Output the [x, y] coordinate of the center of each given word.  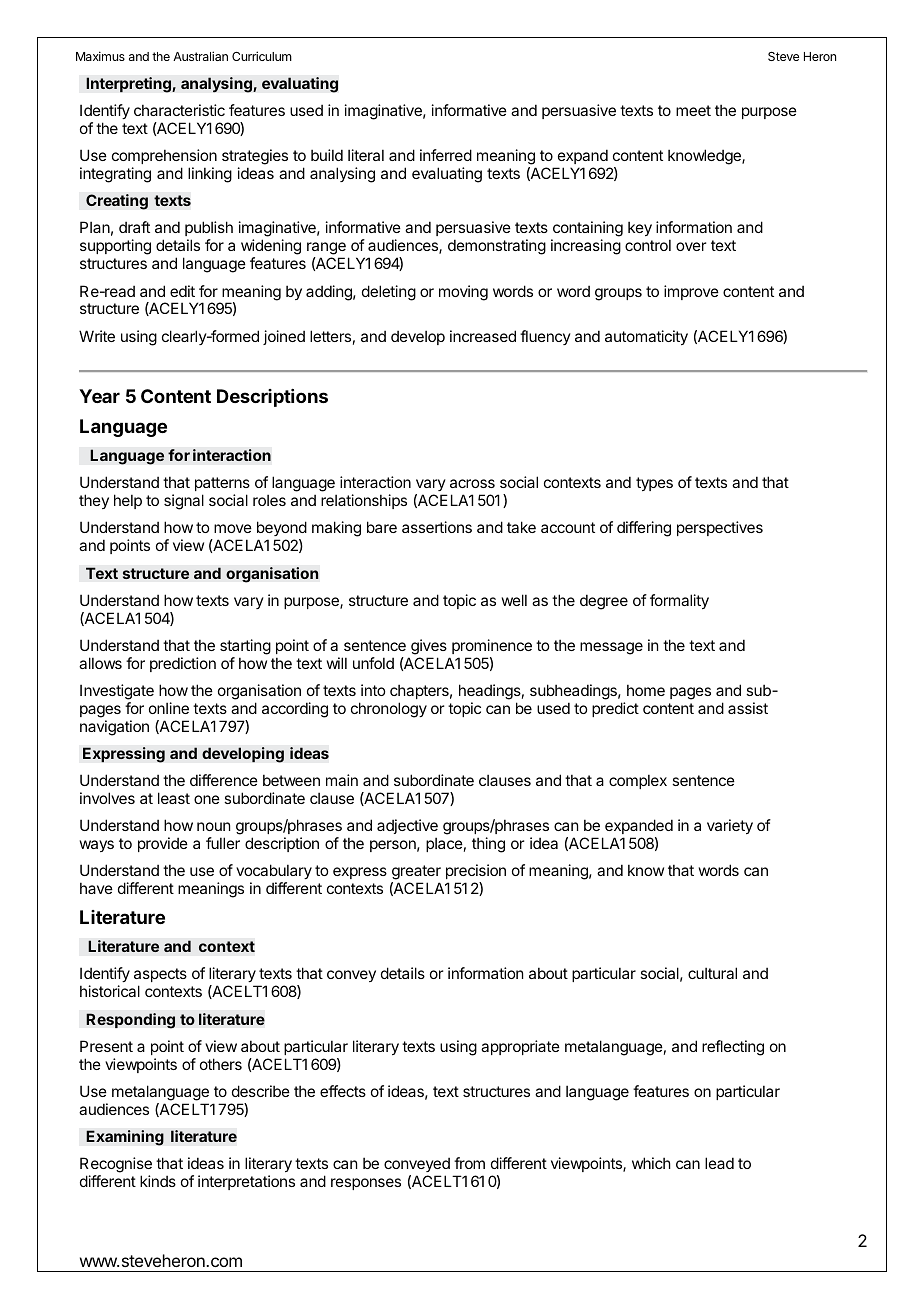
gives [429, 647]
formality [679, 601]
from [469, 1163]
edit [182, 291]
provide [163, 844]
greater [416, 874]
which [651, 1163]
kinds [158, 1181]
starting [245, 647]
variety [730, 826]
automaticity [646, 337]
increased [483, 336]
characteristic [179, 110]
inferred [446, 155]
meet [693, 110]
